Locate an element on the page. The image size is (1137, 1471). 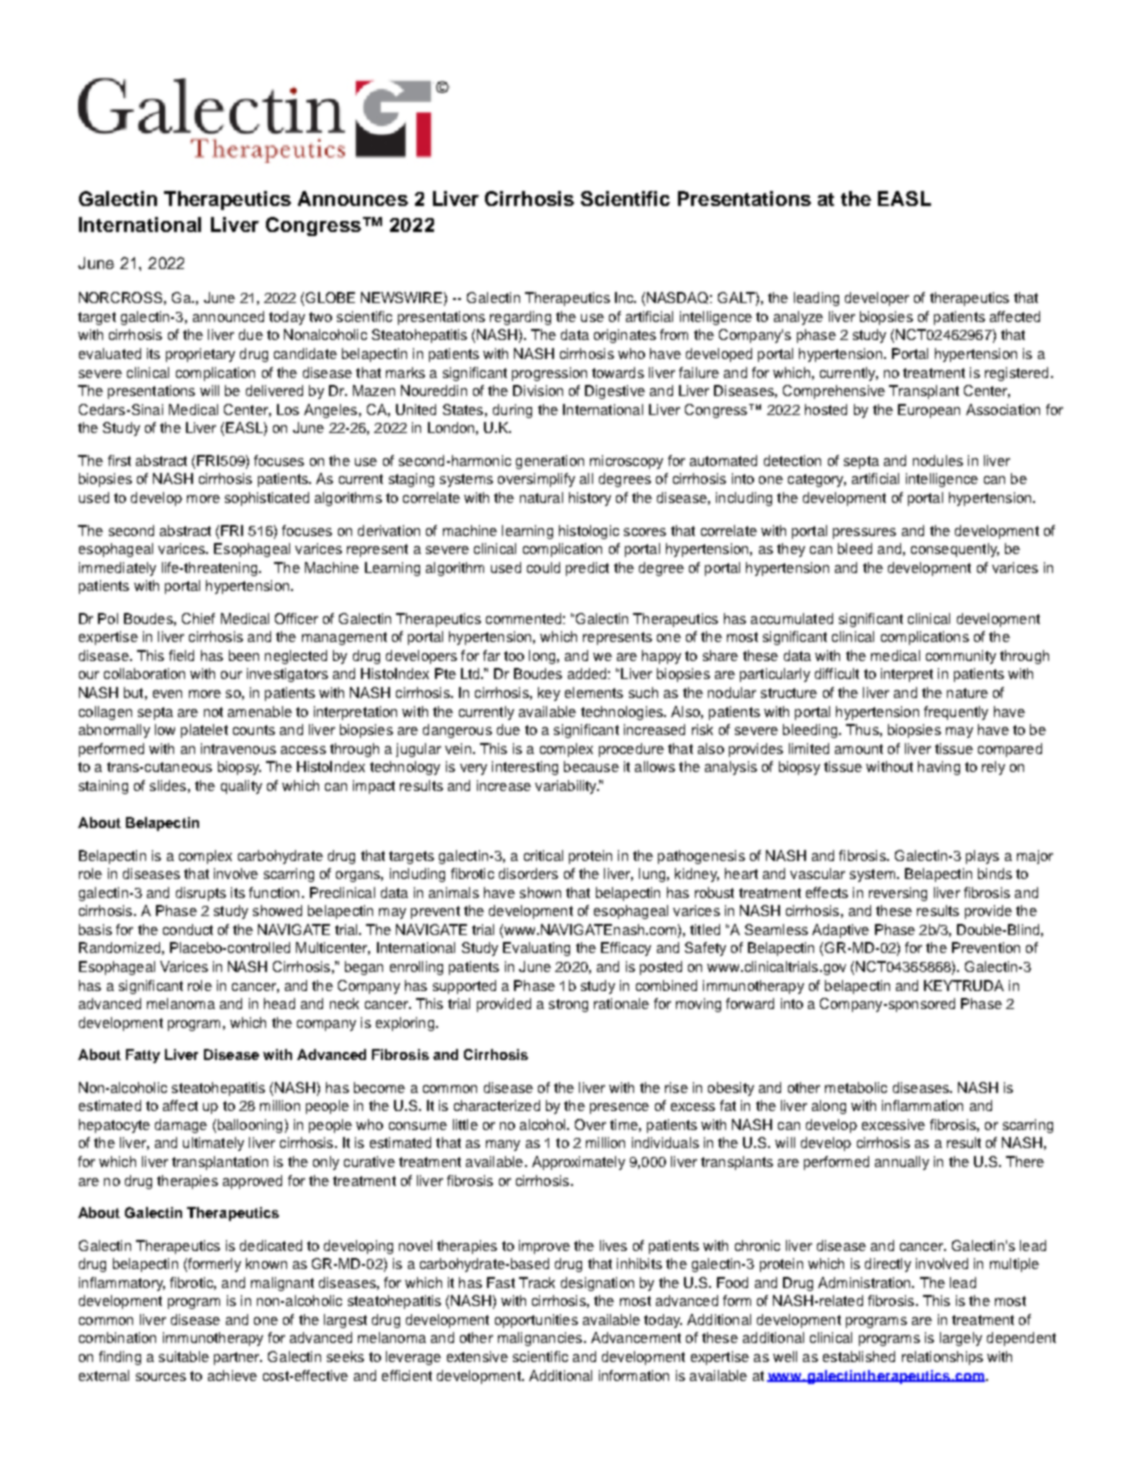
regarding is located at coordinates (520, 318).
